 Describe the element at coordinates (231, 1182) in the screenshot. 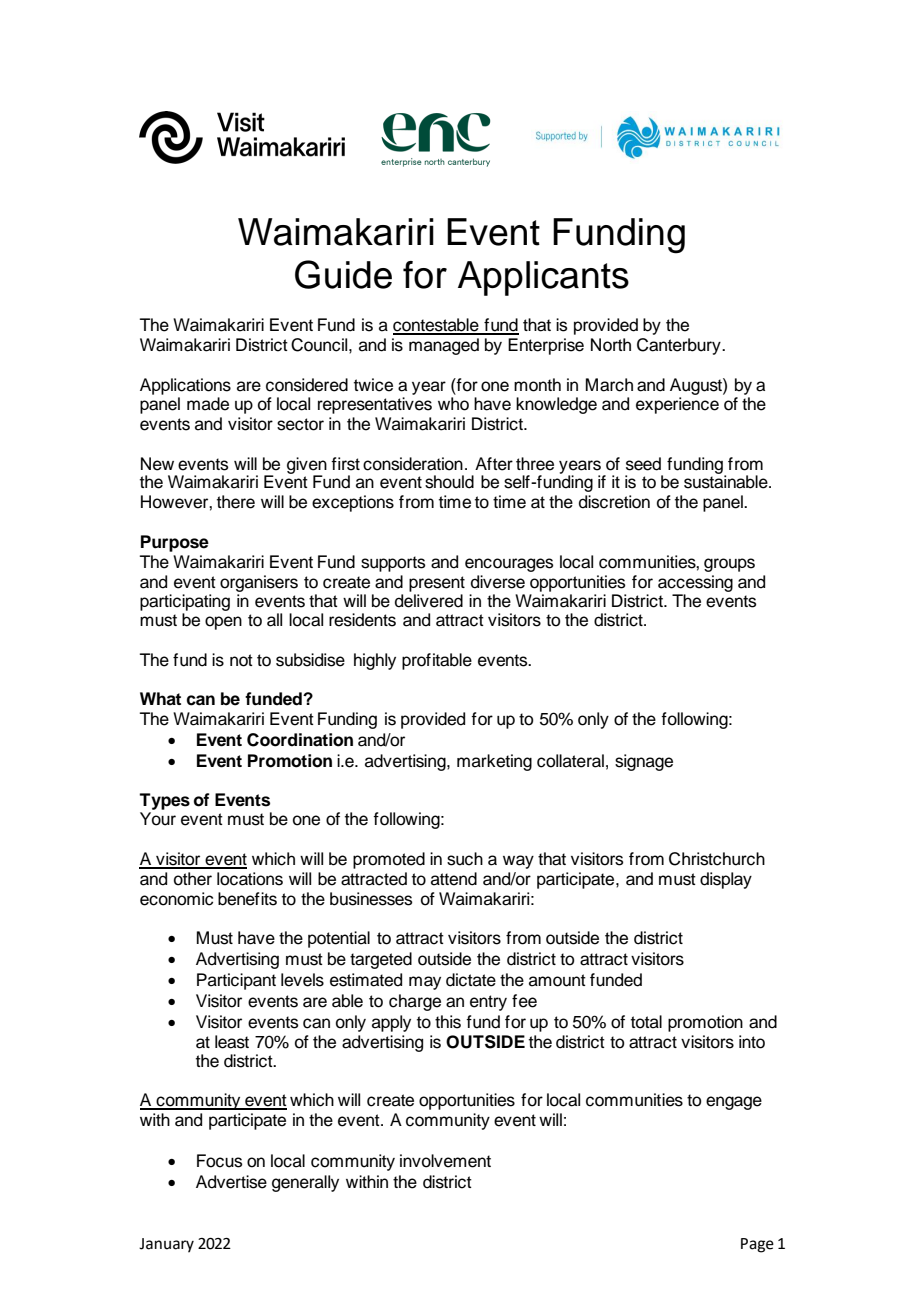

I see `Advertise` at that location.
